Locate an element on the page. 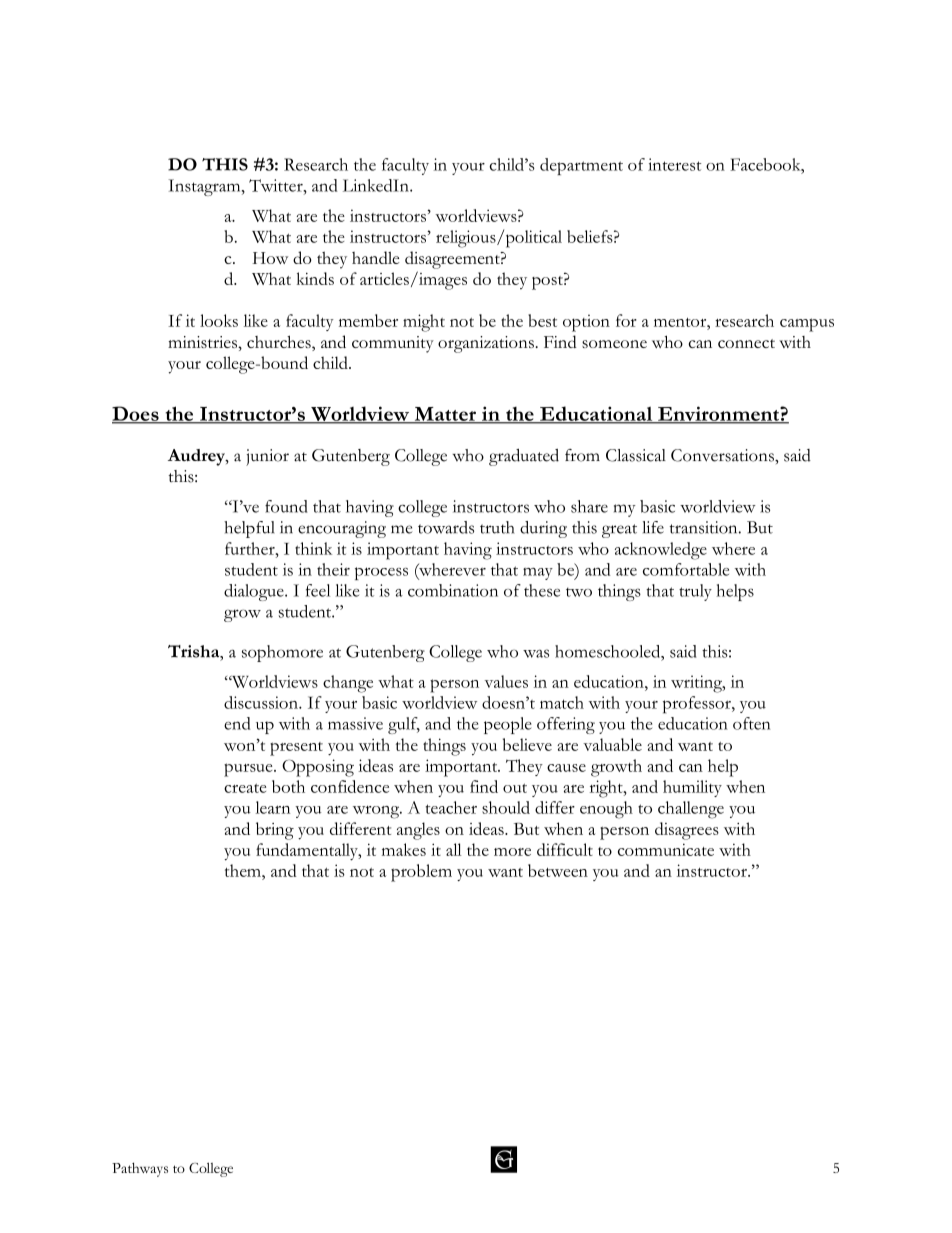 This document has width=952, height=1233. Pathways is located at coordinates (140, 1169).
